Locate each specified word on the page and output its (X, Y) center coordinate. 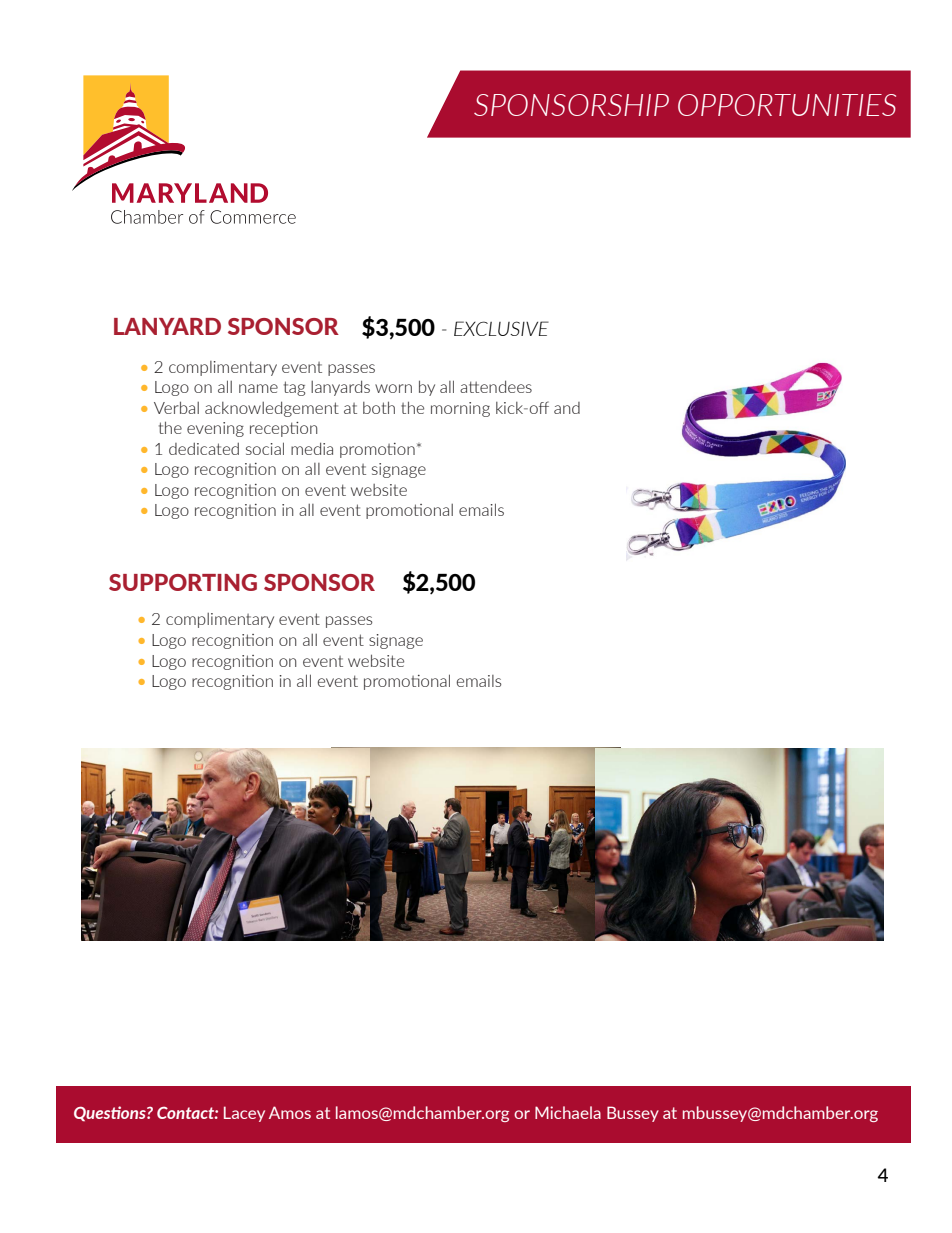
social (265, 448)
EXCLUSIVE (501, 328)
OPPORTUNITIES (787, 105)
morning (460, 409)
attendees (496, 386)
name (258, 388)
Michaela (568, 1112)
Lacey (244, 1114)
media (312, 448)
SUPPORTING (183, 582)
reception (283, 429)
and (567, 408)
